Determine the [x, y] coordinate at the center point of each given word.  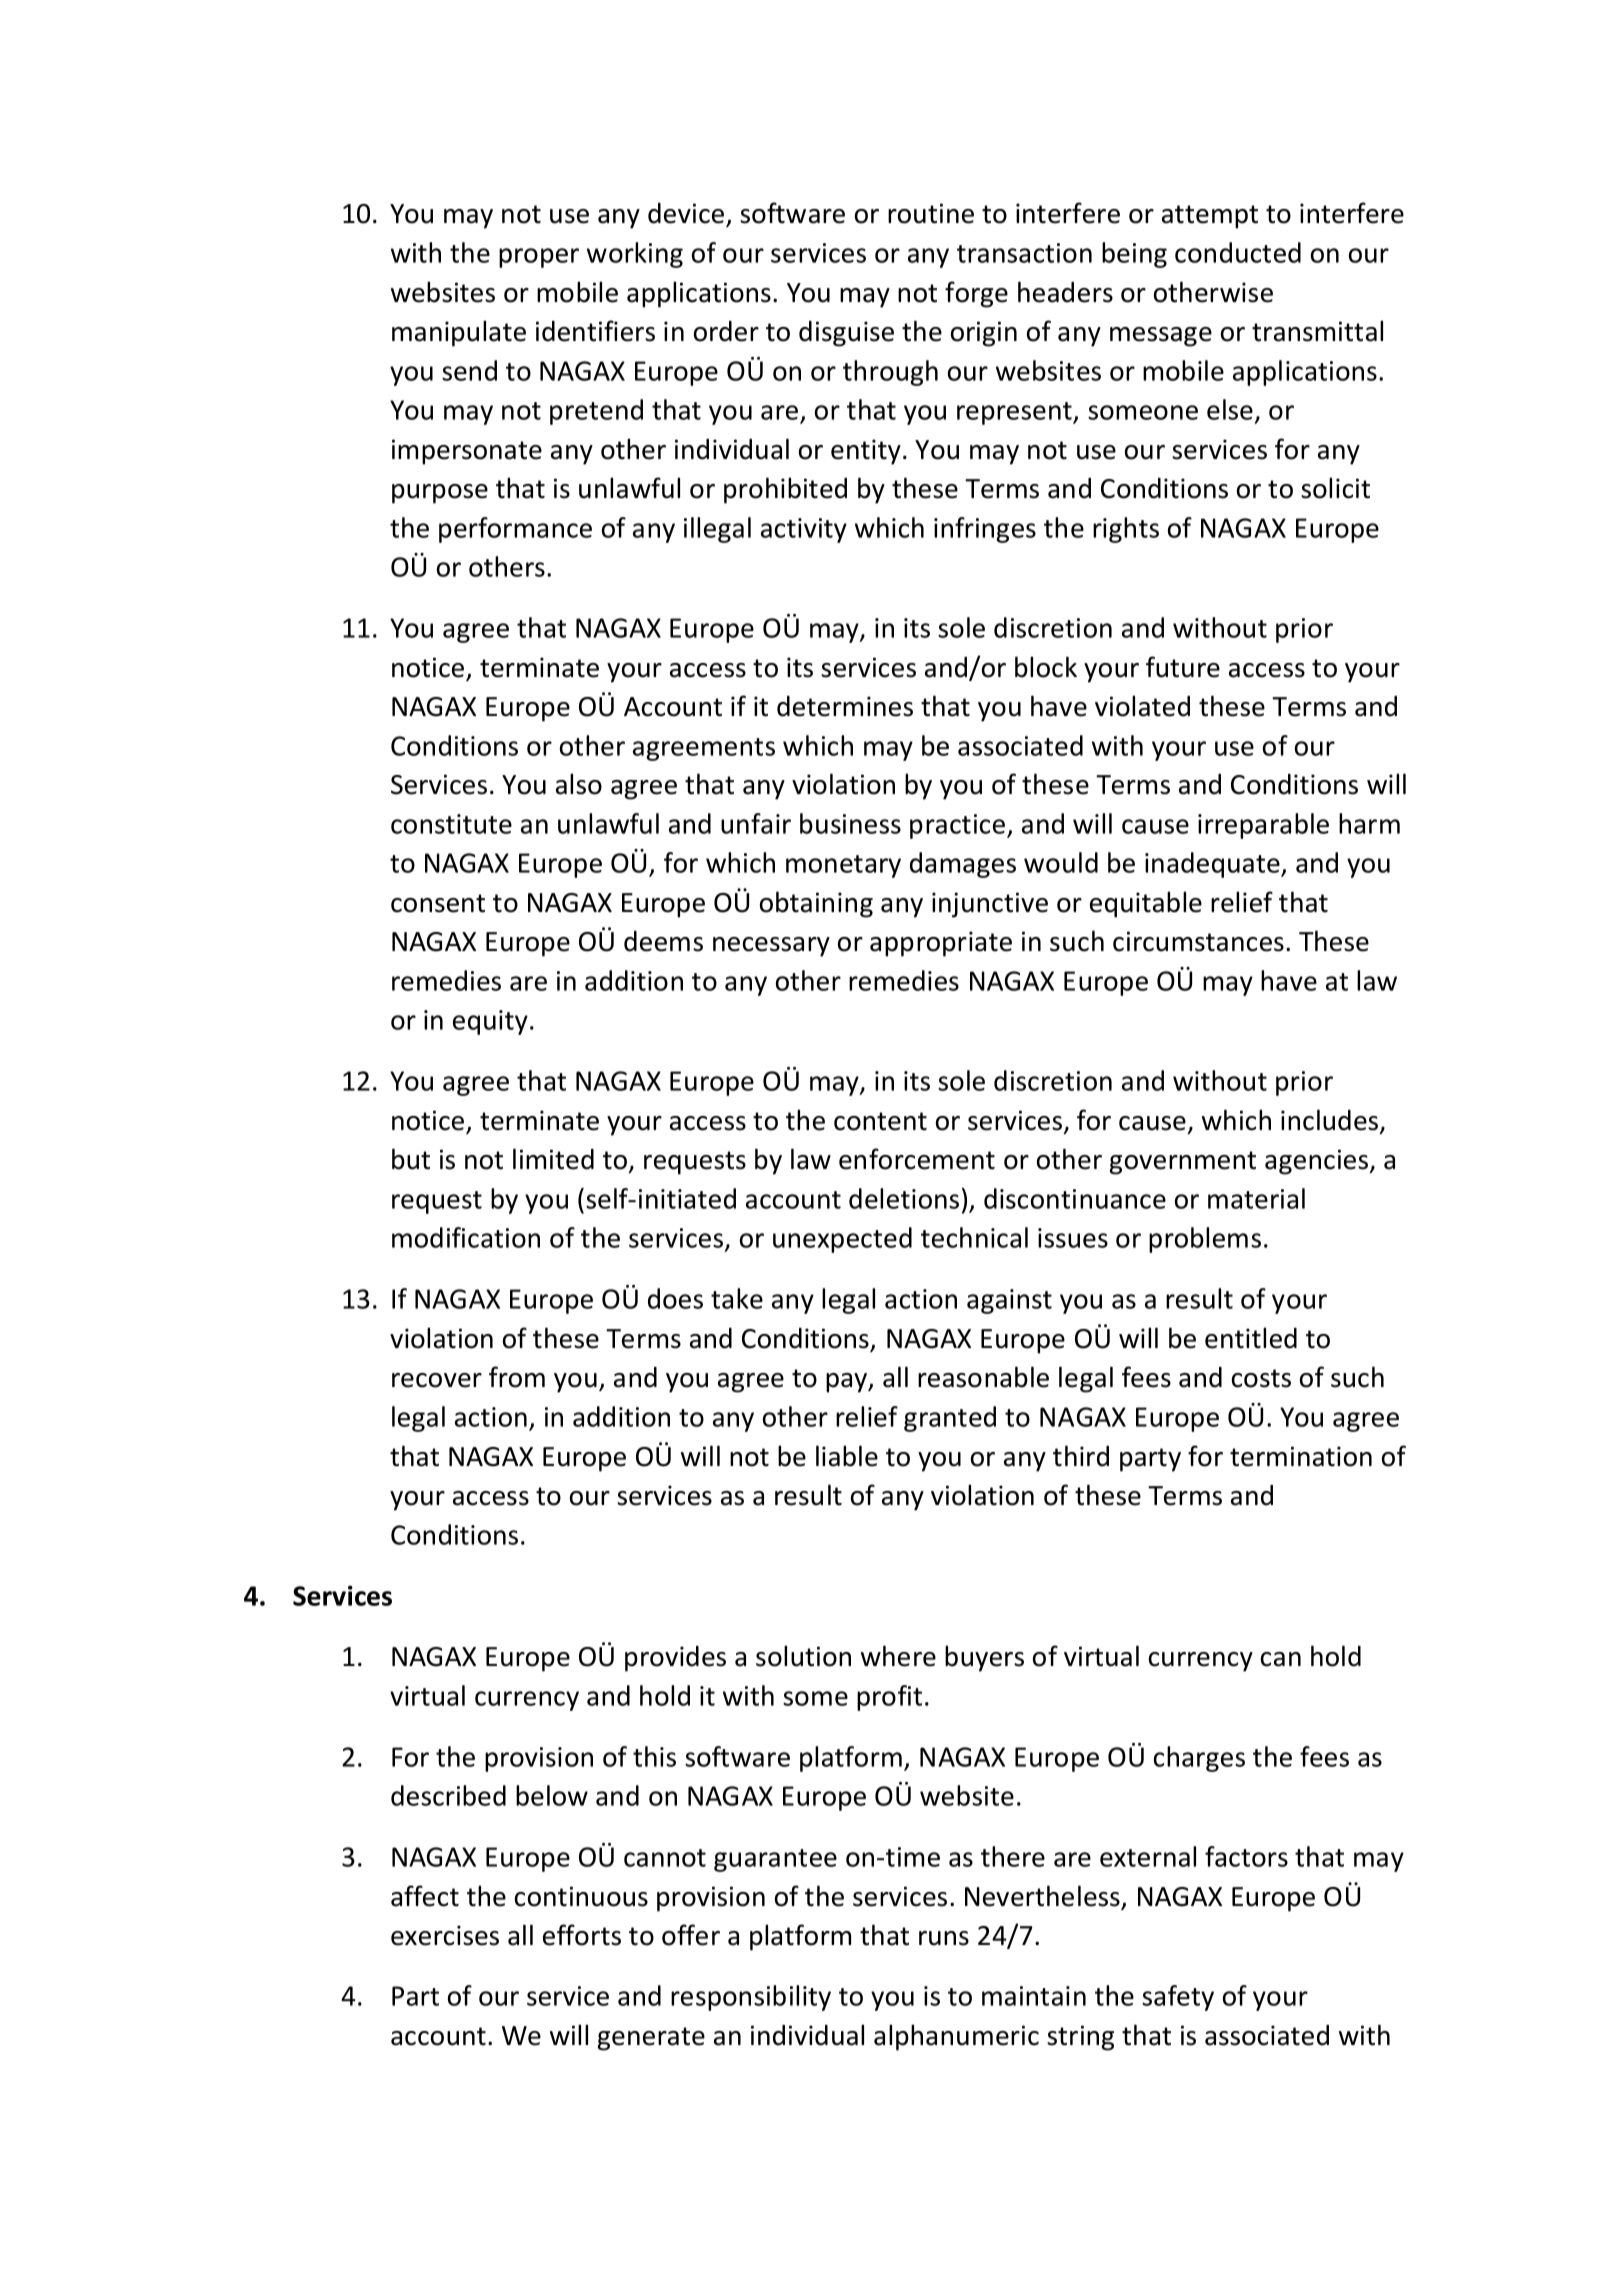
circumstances [1198, 941]
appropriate [941, 944]
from [517, 1377]
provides [675, 1659]
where [898, 1656]
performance [515, 530]
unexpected [842, 1240]
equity [490, 1022]
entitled [1251, 1338]
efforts [582, 1935]
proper [539, 258]
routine [931, 213]
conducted [1238, 252]
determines [845, 706]
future [1183, 667]
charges [1199, 1759]
